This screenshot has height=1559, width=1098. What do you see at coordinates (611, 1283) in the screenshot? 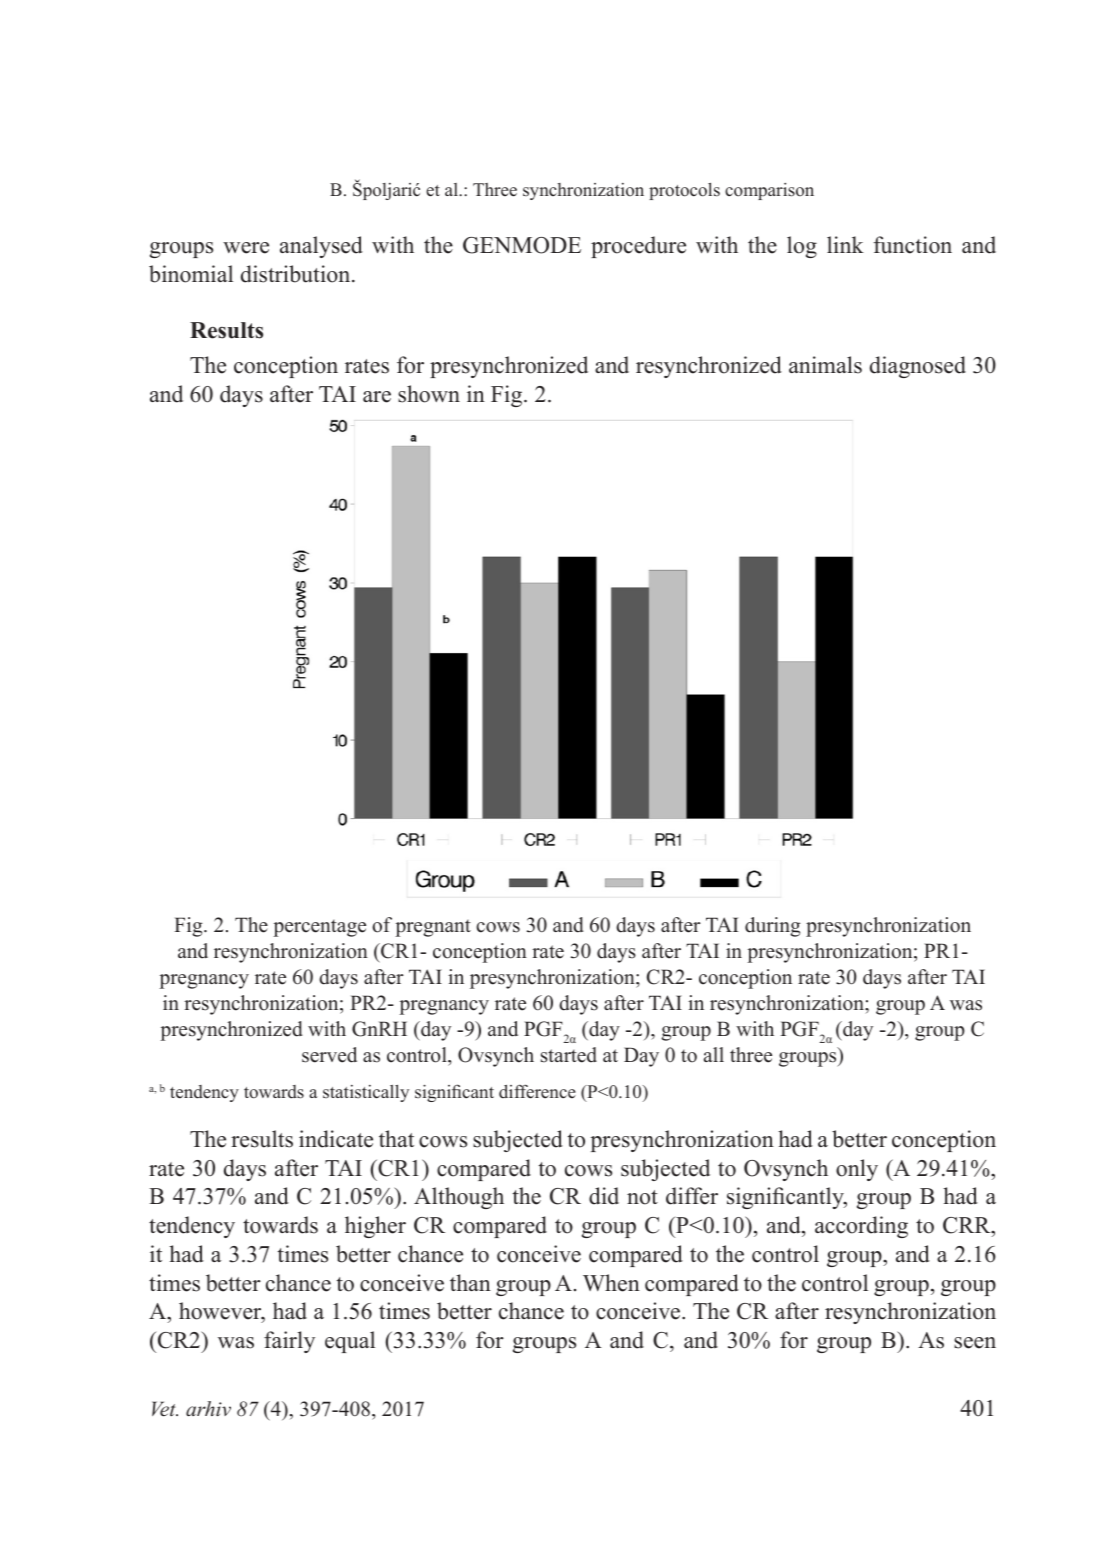
I see `When` at bounding box center [611, 1283].
